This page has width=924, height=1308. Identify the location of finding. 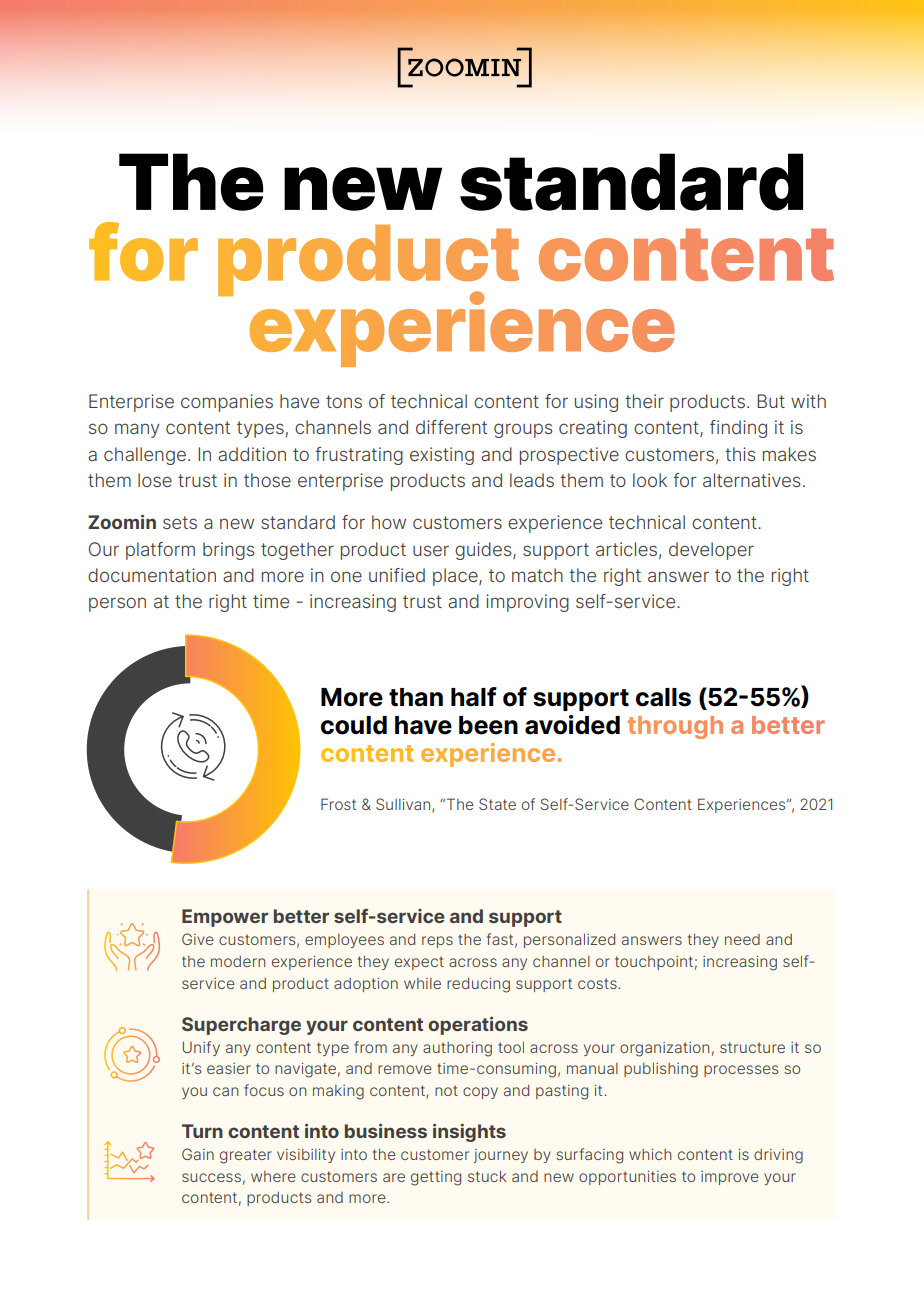
(738, 429).
